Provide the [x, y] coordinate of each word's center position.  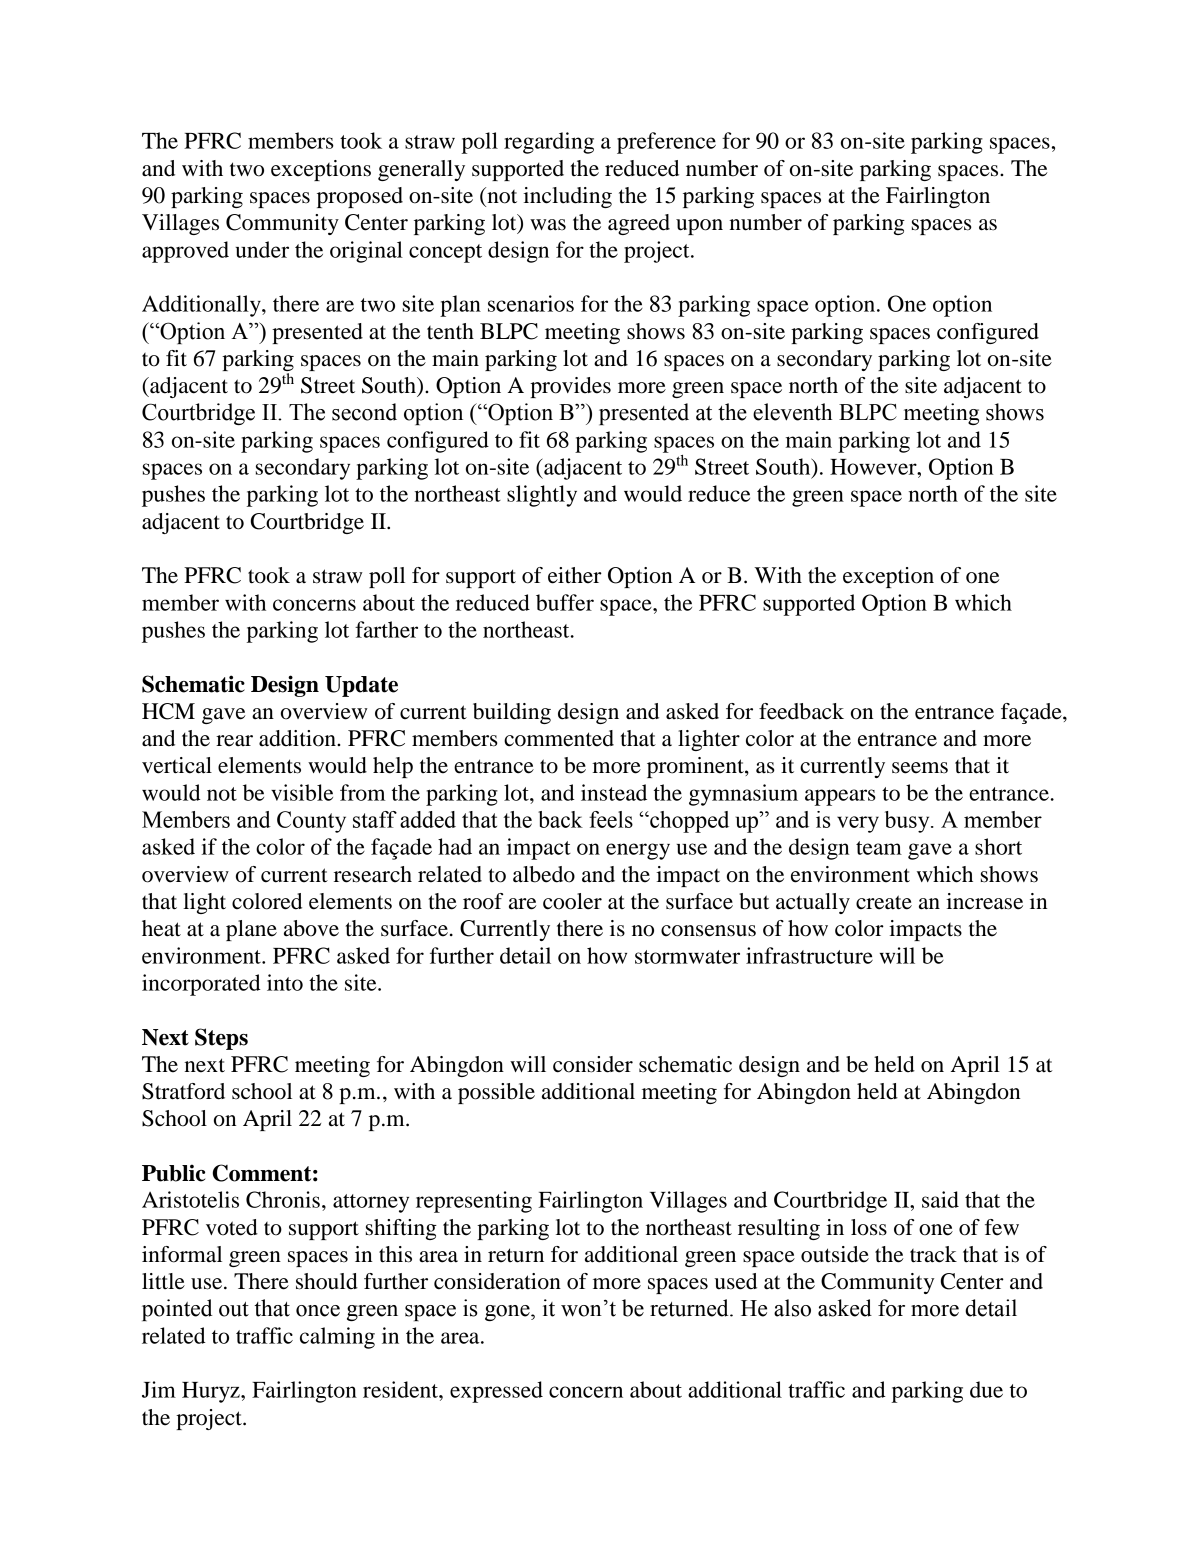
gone [508, 1313]
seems [920, 768]
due [986, 1389]
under [262, 249]
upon [699, 227]
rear [234, 741]
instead [614, 792]
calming [337, 1338]
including [567, 197]
